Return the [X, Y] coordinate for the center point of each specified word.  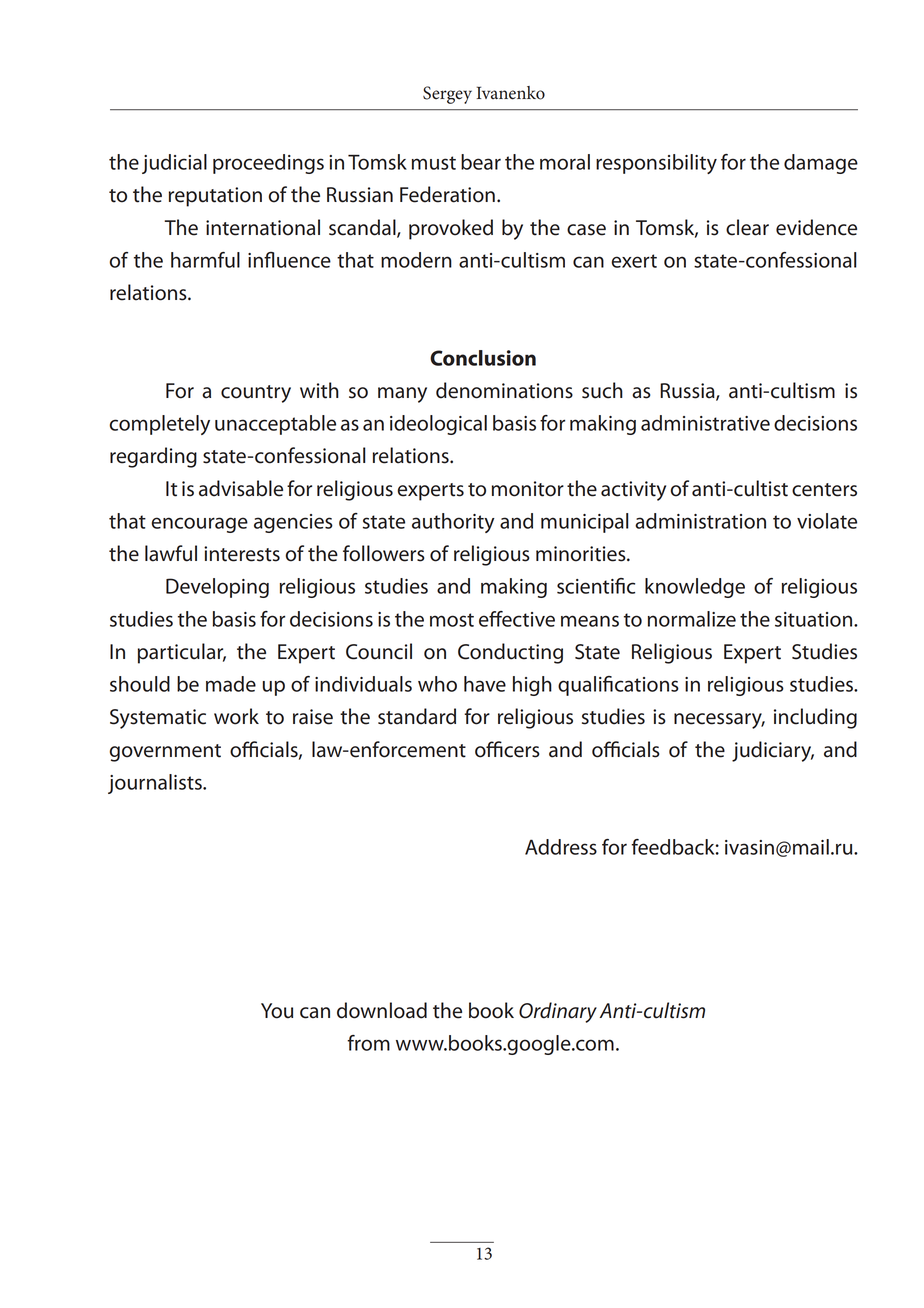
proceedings [268, 164]
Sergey [447, 95]
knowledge [695, 588]
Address [561, 847]
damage [821, 164]
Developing [217, 588]
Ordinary [558, 1012]
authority [453, 523]
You [277, 1011]
